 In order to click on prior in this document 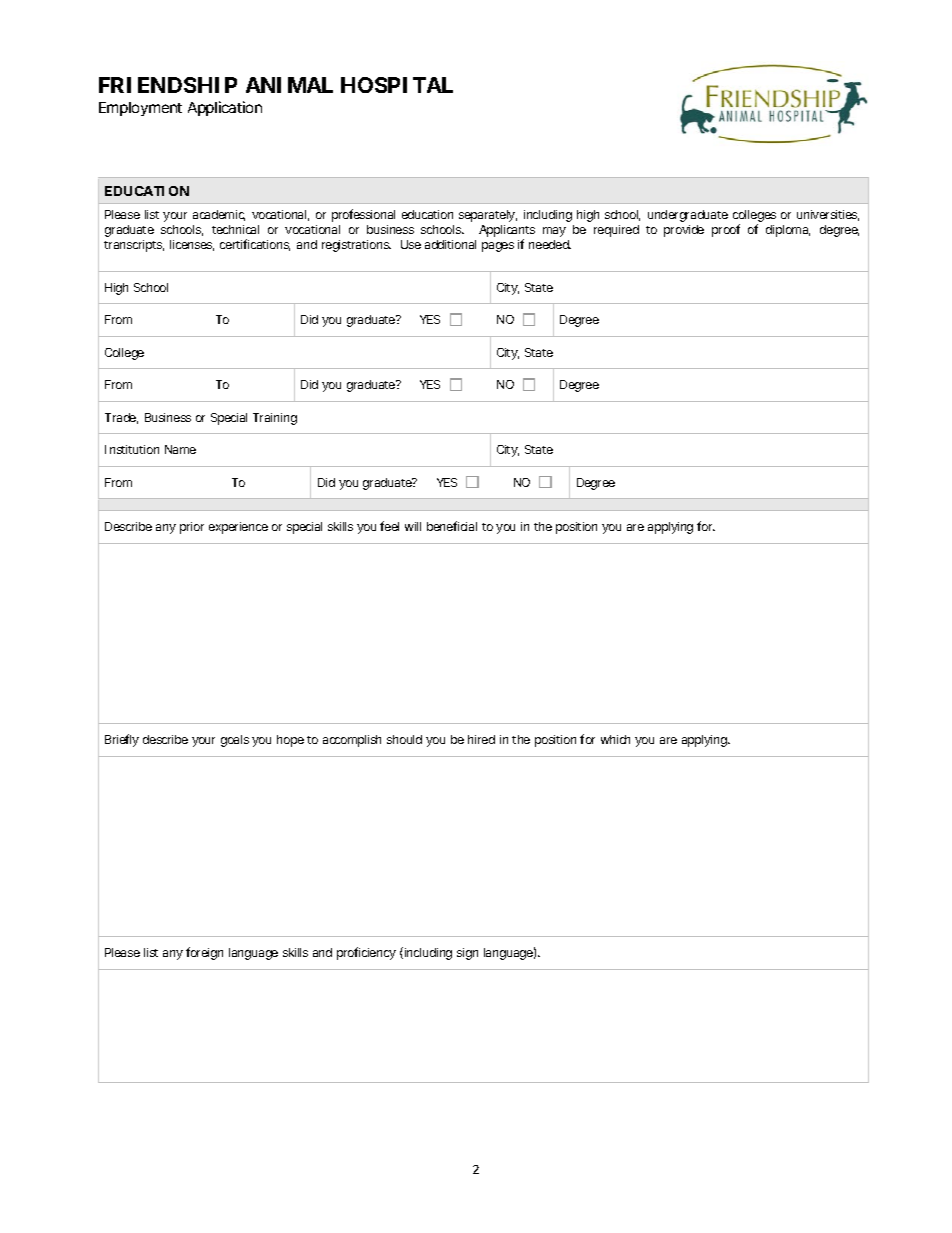, I will do `click(192, 528)`.
